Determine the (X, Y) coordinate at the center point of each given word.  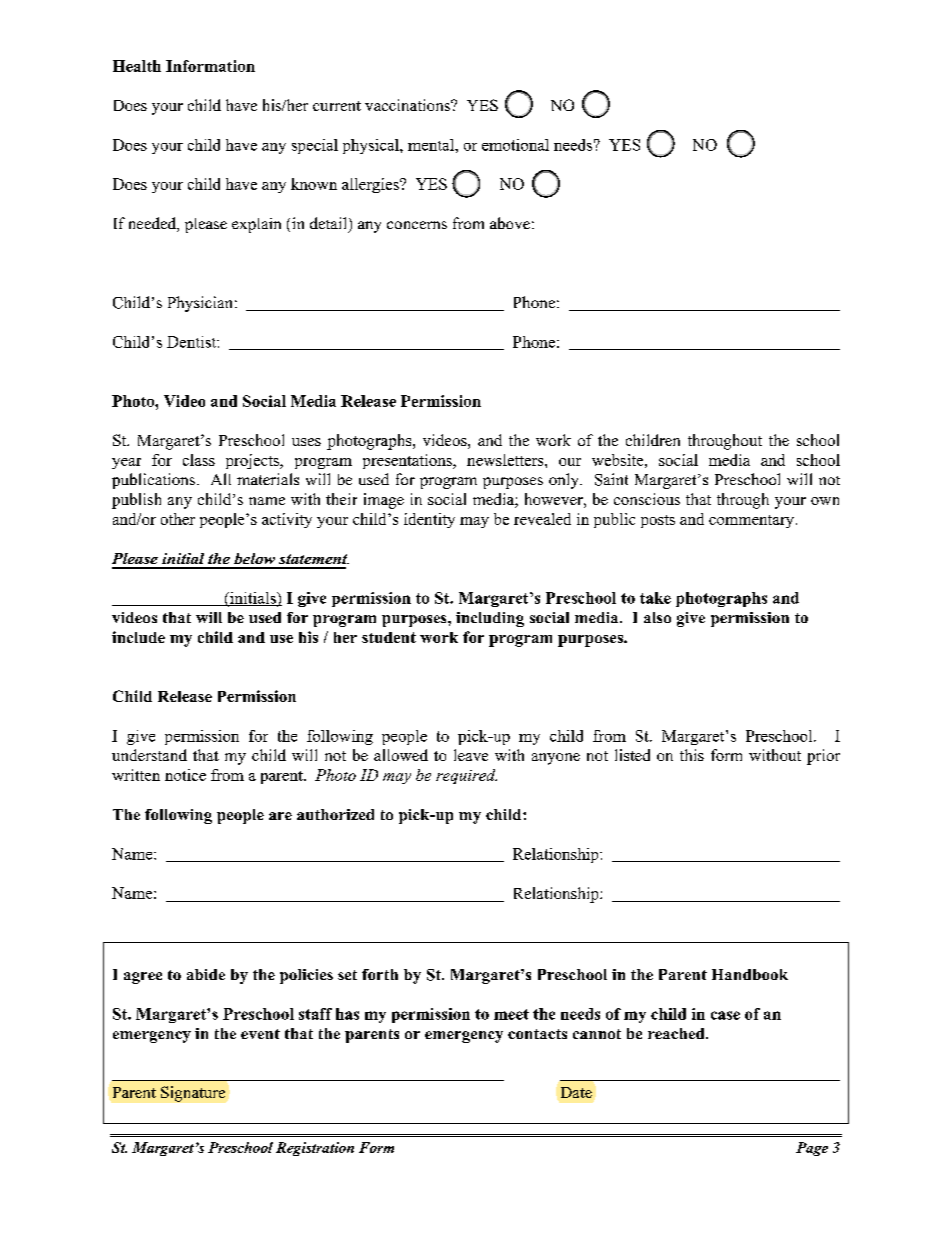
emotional (515, 145)
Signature (193, 1094)
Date (576, 1092)
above (510, 223)
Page (812, 1149)
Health (137, 66)
